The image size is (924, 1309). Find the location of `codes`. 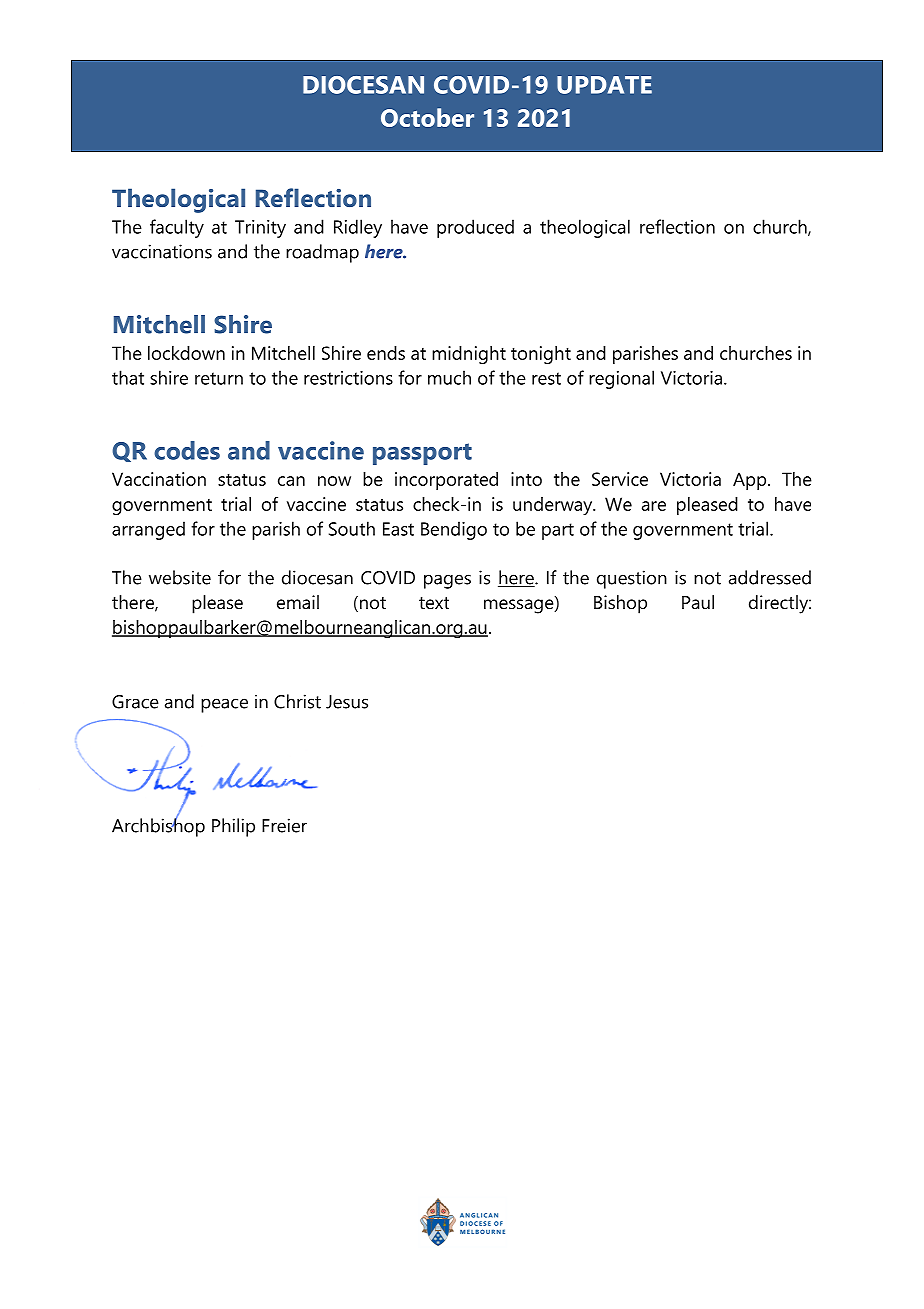

codes is located at coordinates (187, 450).
